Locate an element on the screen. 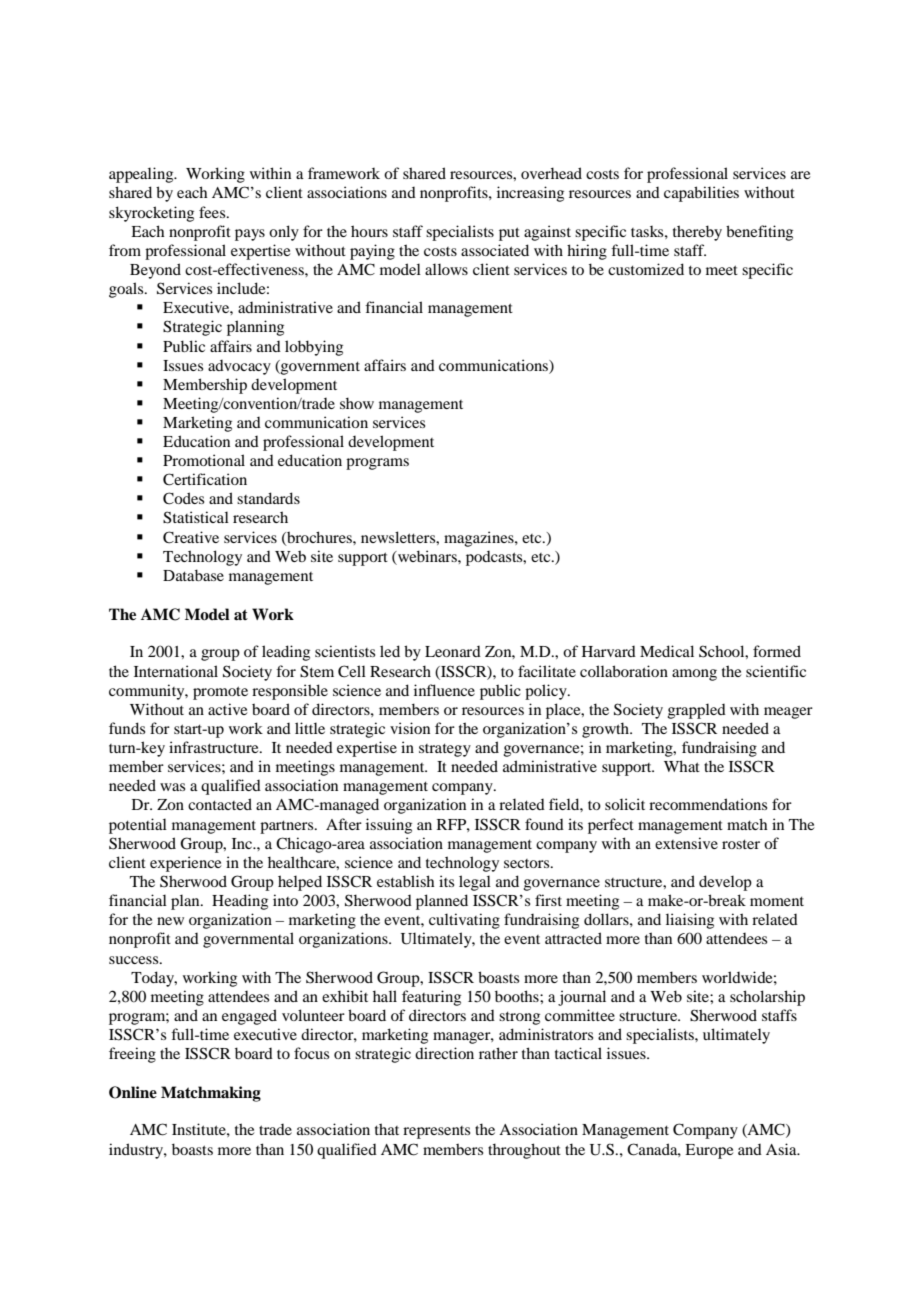  Europe is located at coordinates (709, 1151).
